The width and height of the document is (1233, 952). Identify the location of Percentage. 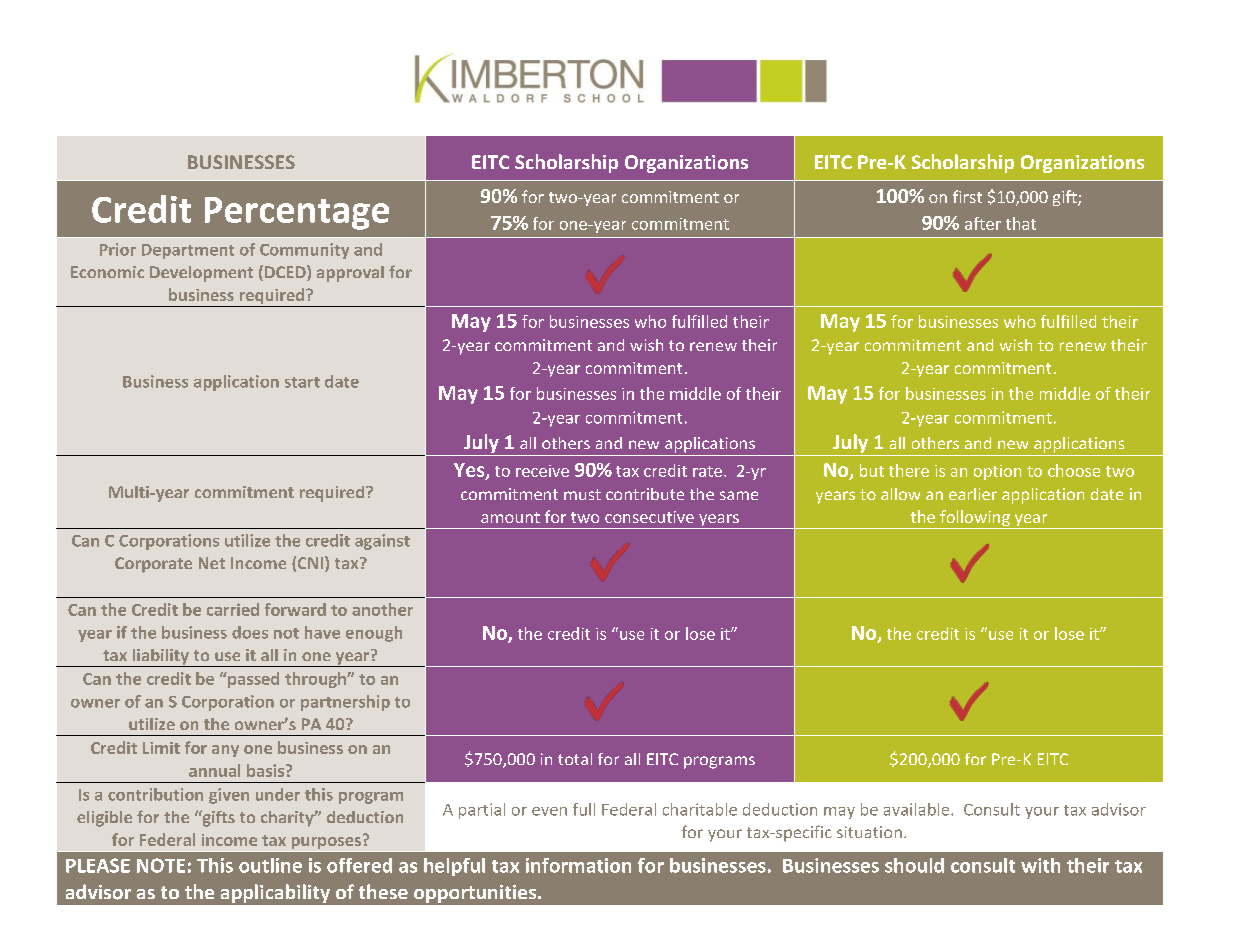
(297, 213).
